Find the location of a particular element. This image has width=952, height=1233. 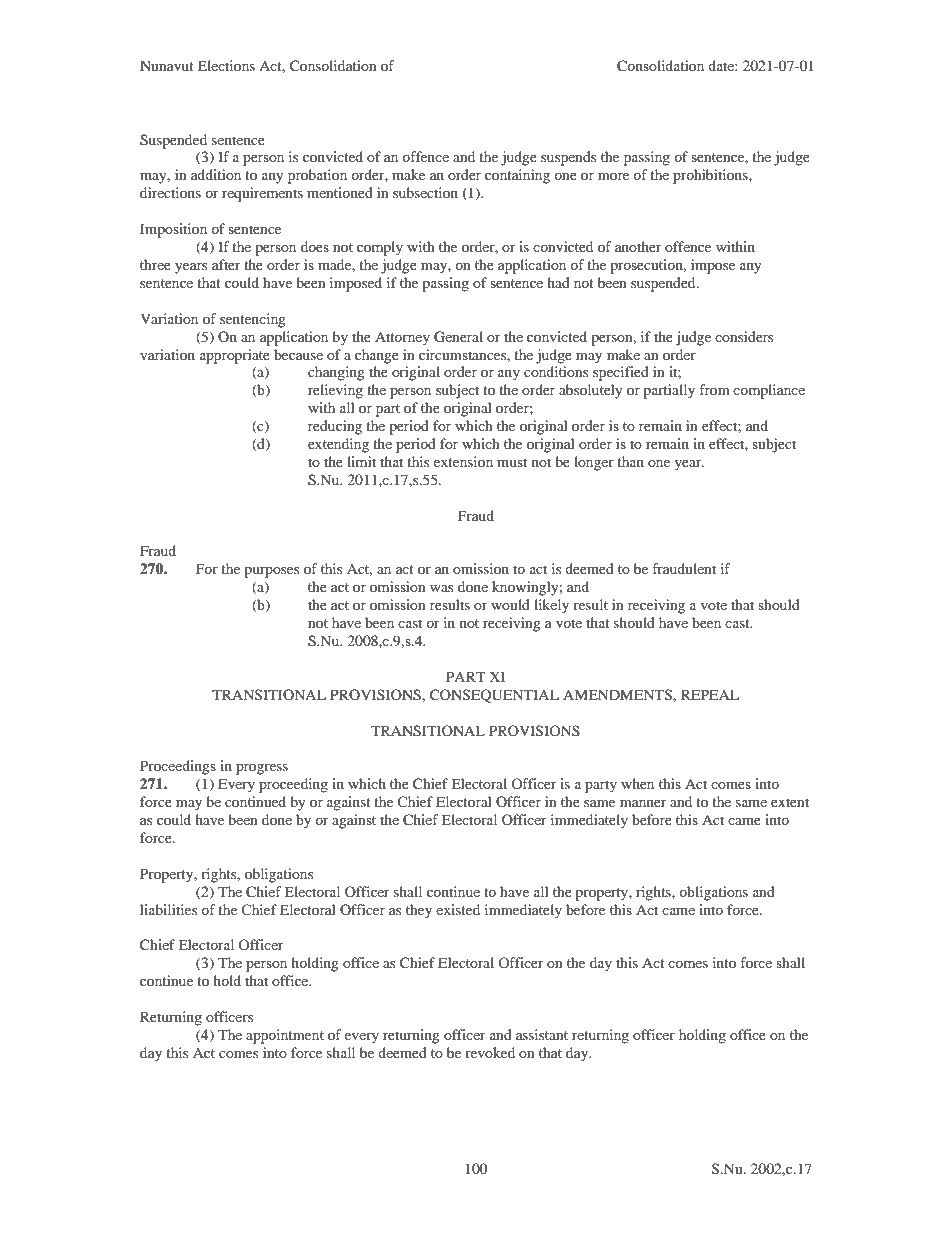

appointment is located at coordinates (285, 1036).
